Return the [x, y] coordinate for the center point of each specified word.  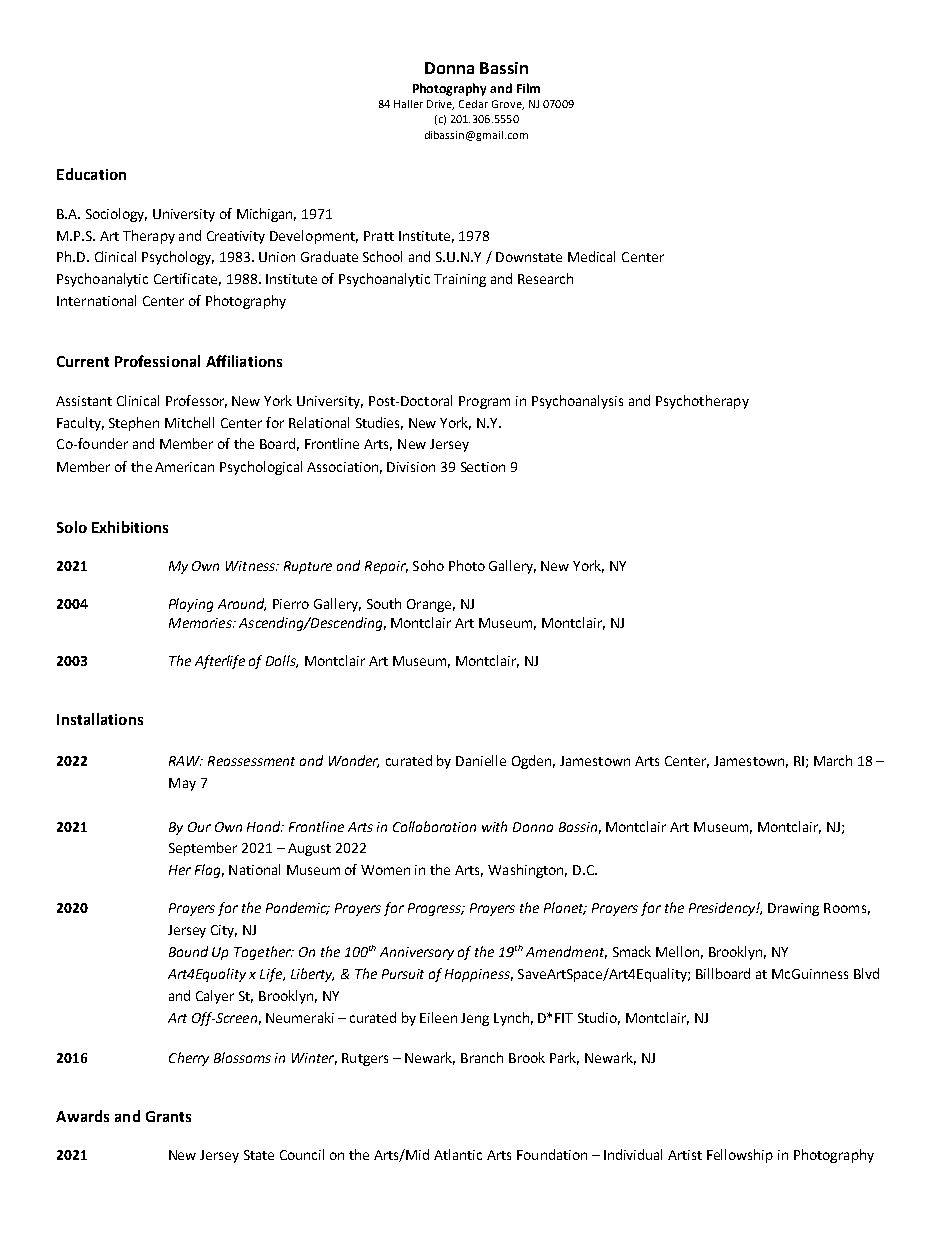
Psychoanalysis [577, 402]
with [494, 826]
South [384, 603]
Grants [168, 1116]
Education [91, 174]
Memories [201, 623]
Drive [440, 105]
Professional [157, 361]
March [833, 760]
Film [528, 88]
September [203, 849]
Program [484, 402]
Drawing [793, 909]
